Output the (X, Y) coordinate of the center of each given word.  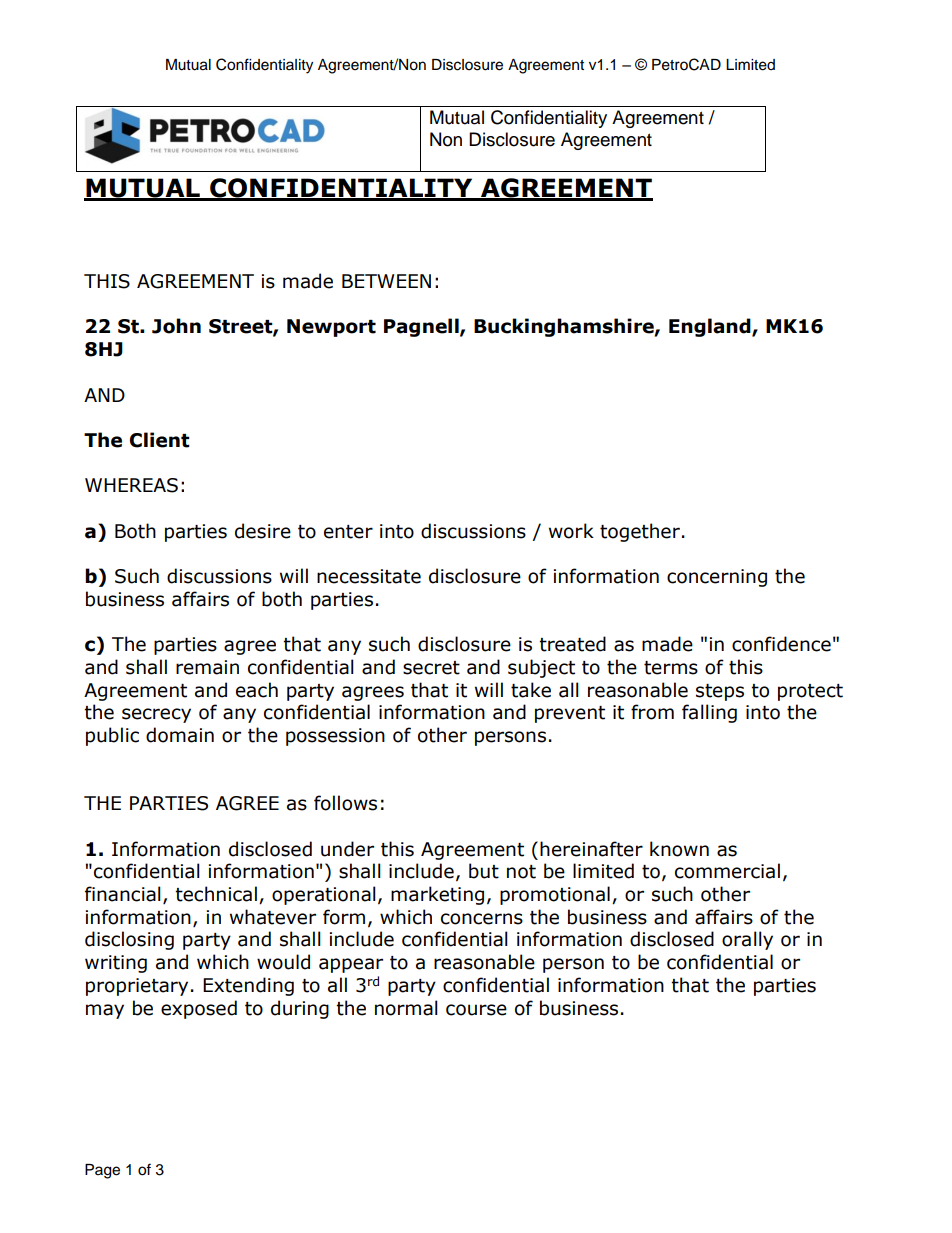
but (484, 871)
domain (180, 735)
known (679, 849)
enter (348, 532)
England (711, 327)
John (176, 326)
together (640, 532)
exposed (199, 1009)
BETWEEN (386, 281)
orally (747, 940)
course (476, 1010)
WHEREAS (131, 485)
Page (102, 1171)
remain (207, 667)
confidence (781, 644)
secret (431, 668)
